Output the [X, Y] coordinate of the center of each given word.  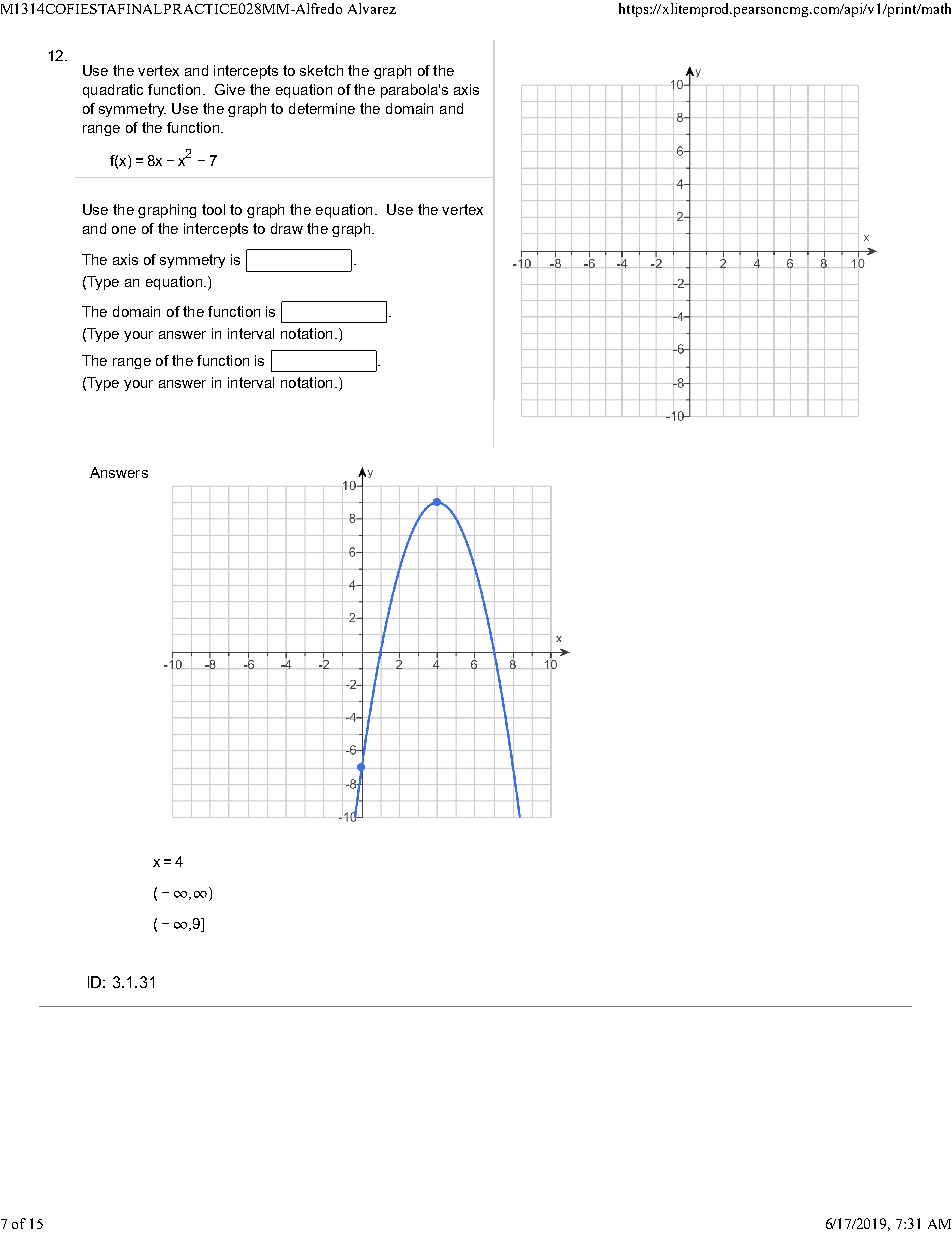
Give [230, 89]
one [124, 230]
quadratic [113, 91]
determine [322, 108]
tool [213, 209]
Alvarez [372, 8]
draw [287, 228]
